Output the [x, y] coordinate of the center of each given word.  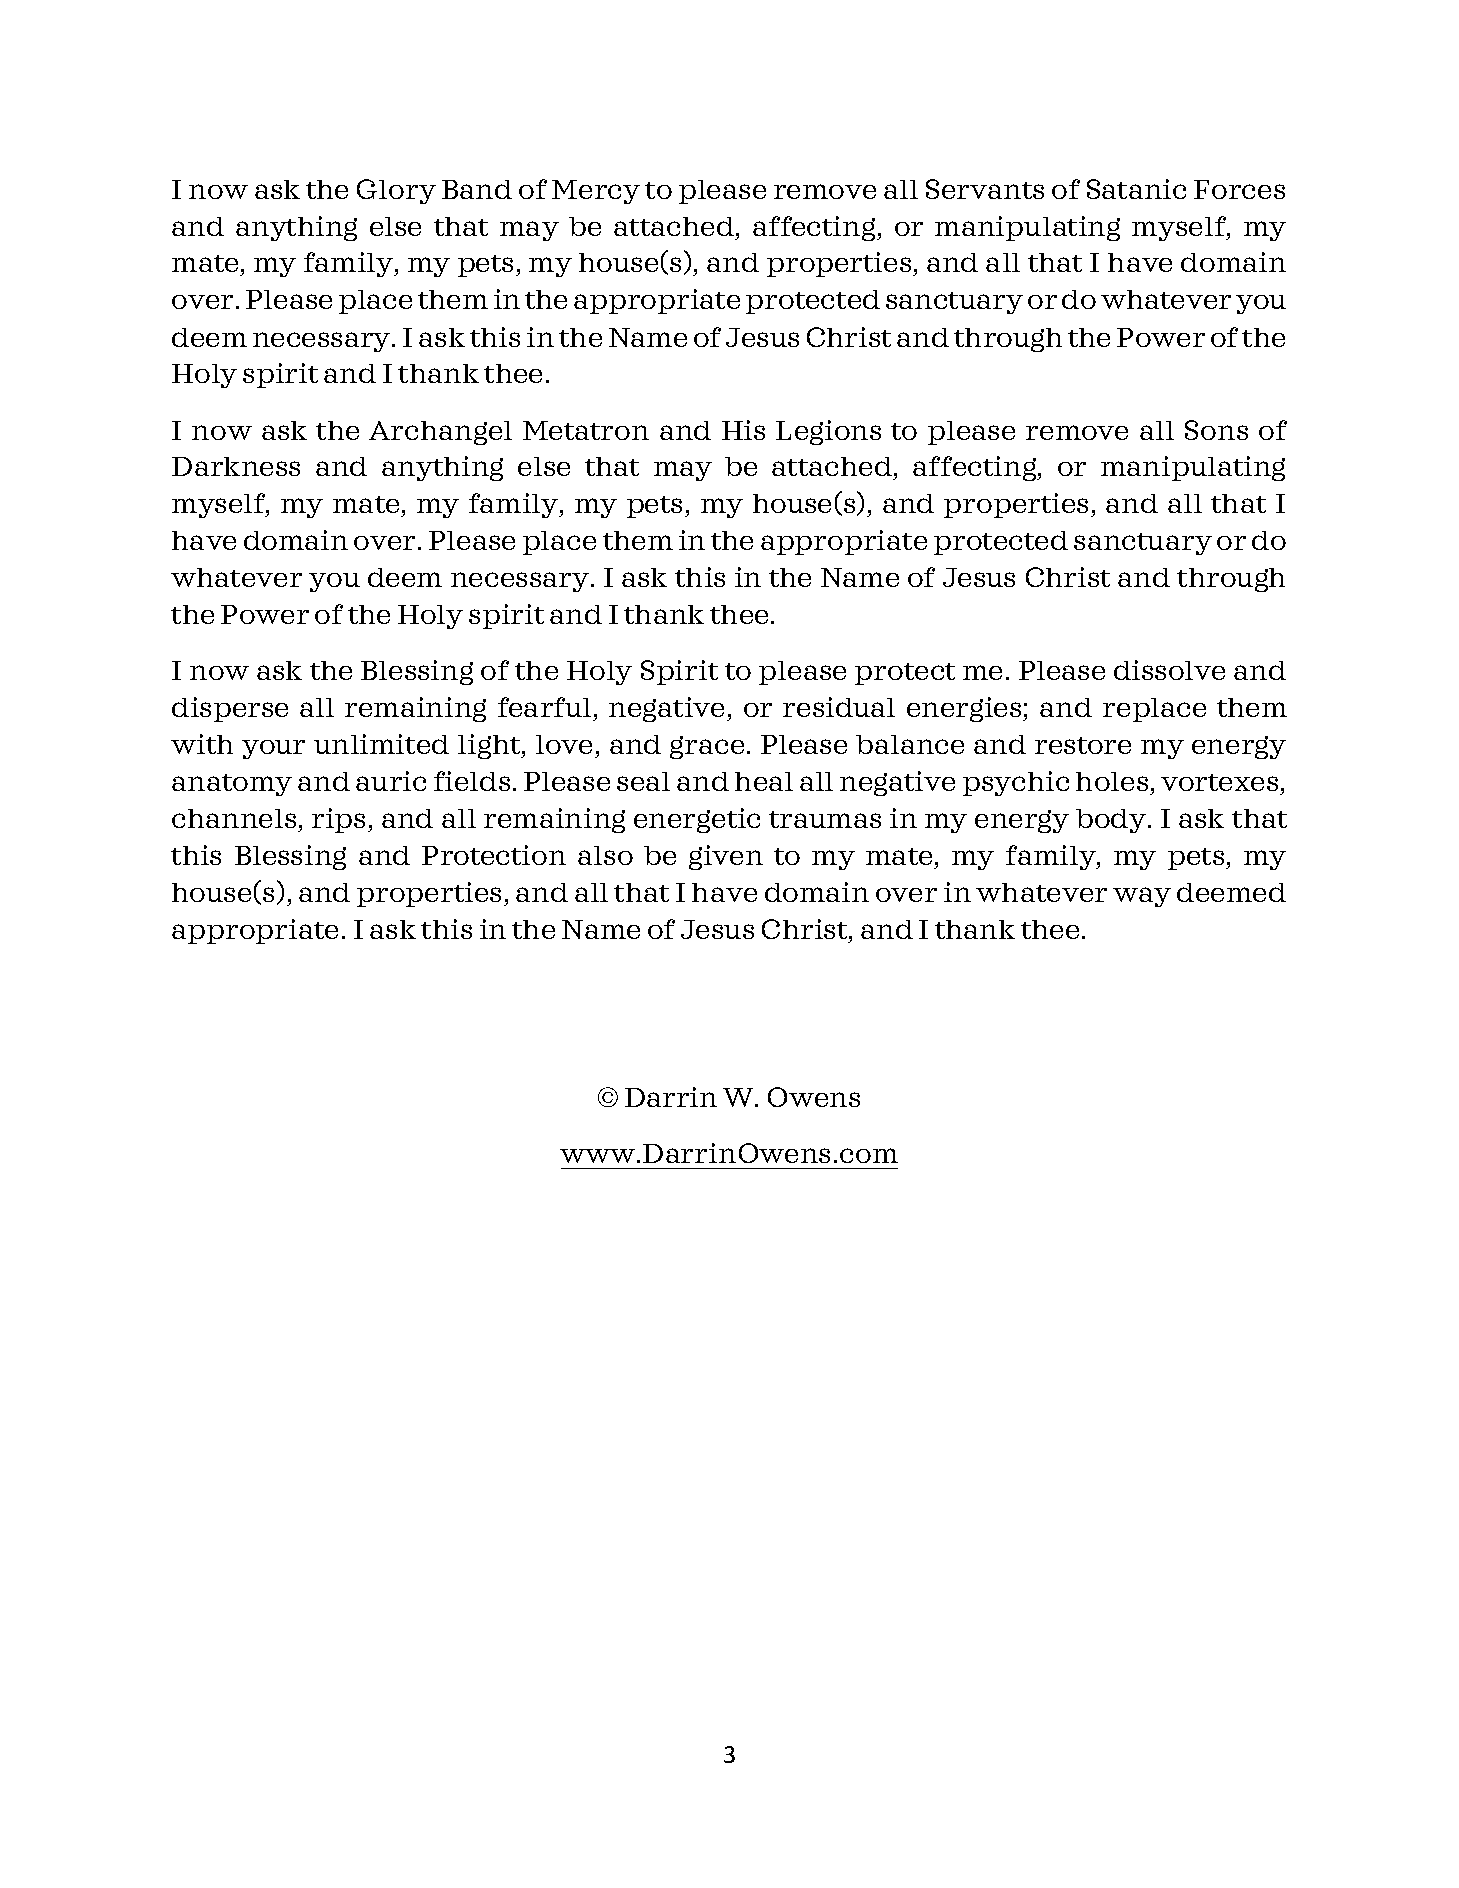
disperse [230, 709]
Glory [396, 191]
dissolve [1169, 670]
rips [338, 820]
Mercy [596, 192]
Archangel [440, 433]
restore [1083, 745]
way [1142, 897]
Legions [828, 432]
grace [707, 747]
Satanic [1136, 189]
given [726, 857]
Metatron [586, 430]
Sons [1216, 430]
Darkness [236, 466]
